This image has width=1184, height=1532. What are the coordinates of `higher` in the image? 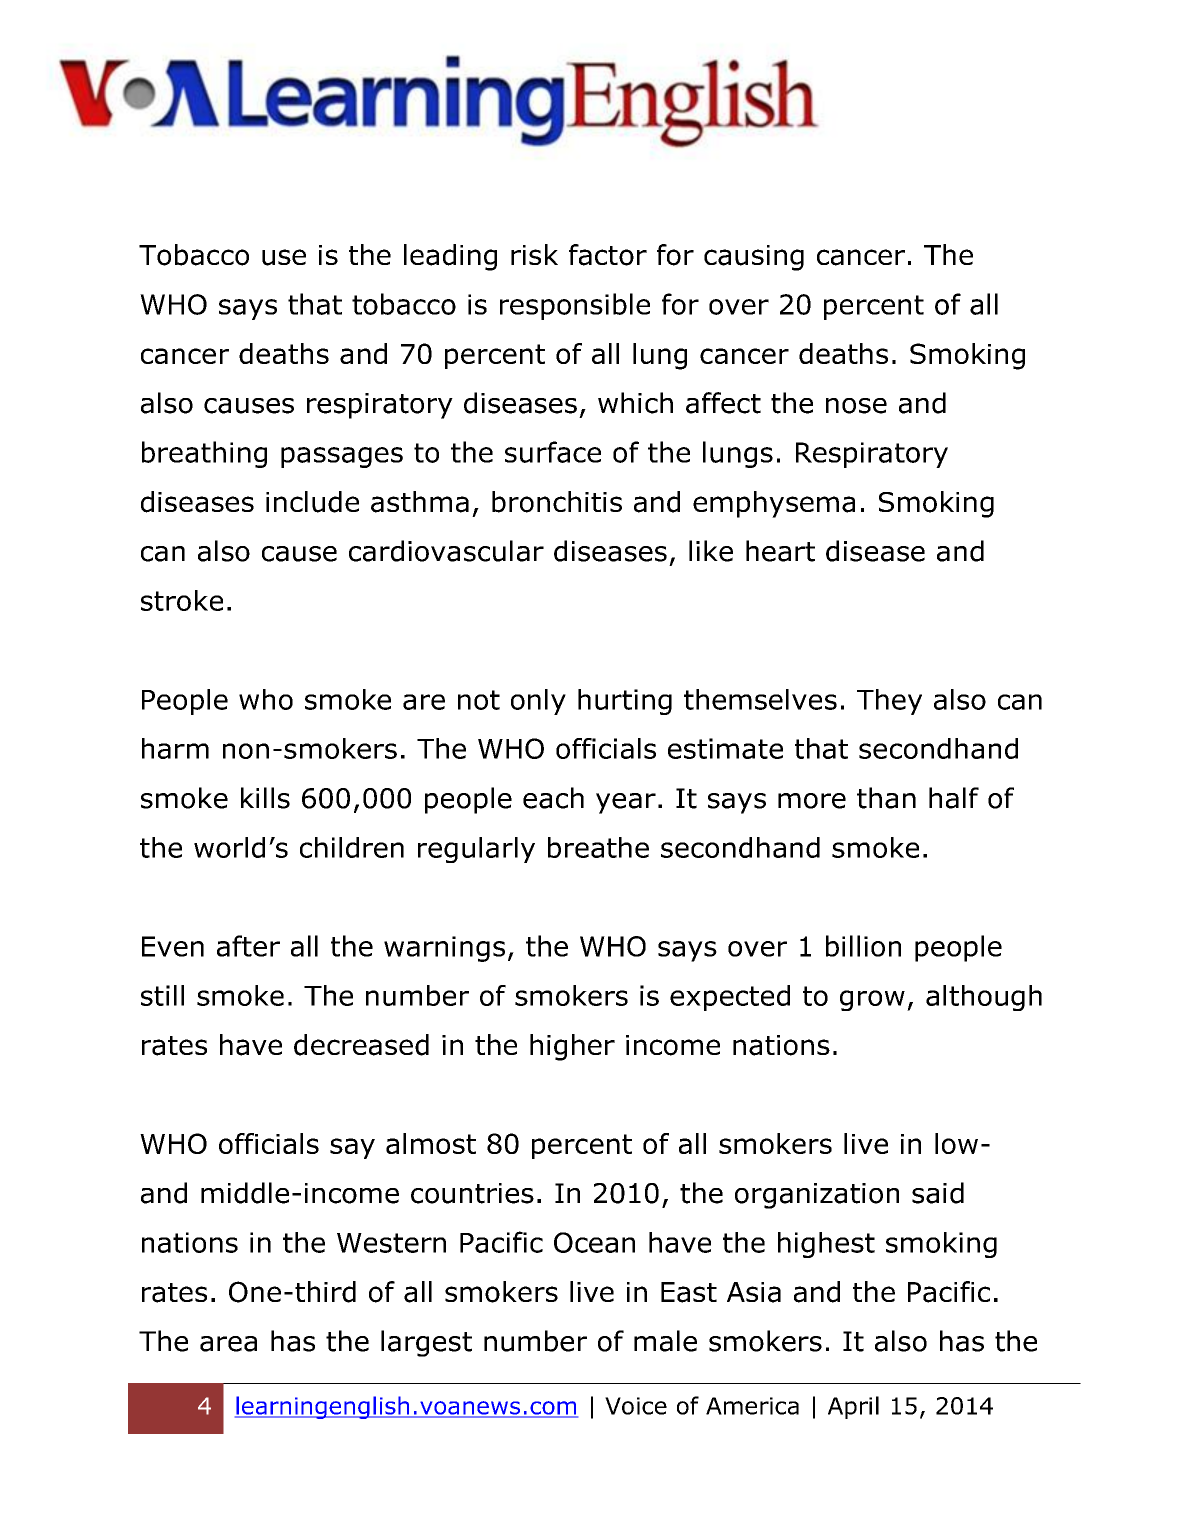 It's located at (572, 1047).
